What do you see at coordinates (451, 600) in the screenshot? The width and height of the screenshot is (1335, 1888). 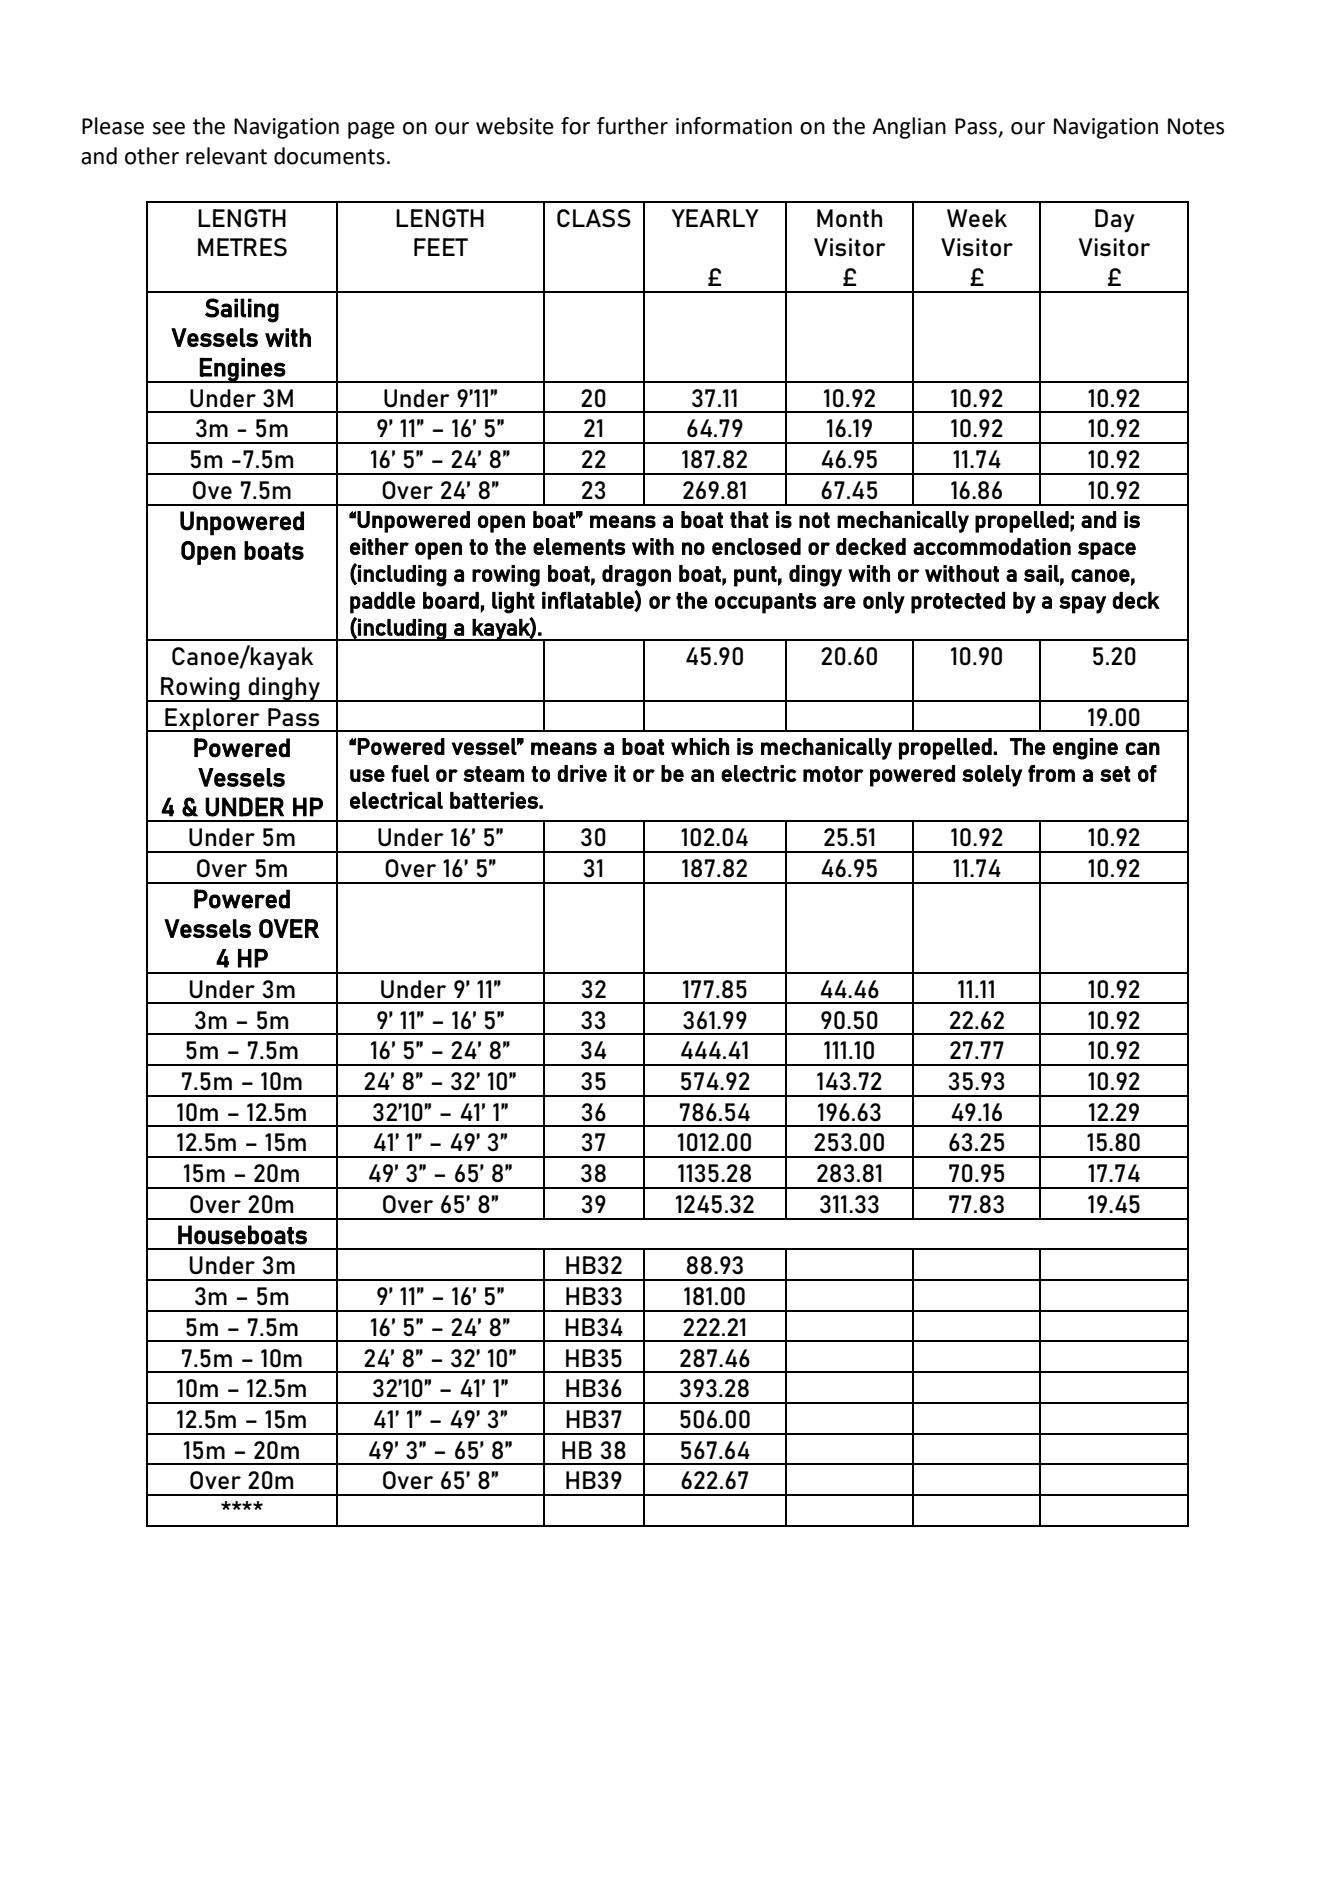 I see `board` at bounding box center [451, 600].
